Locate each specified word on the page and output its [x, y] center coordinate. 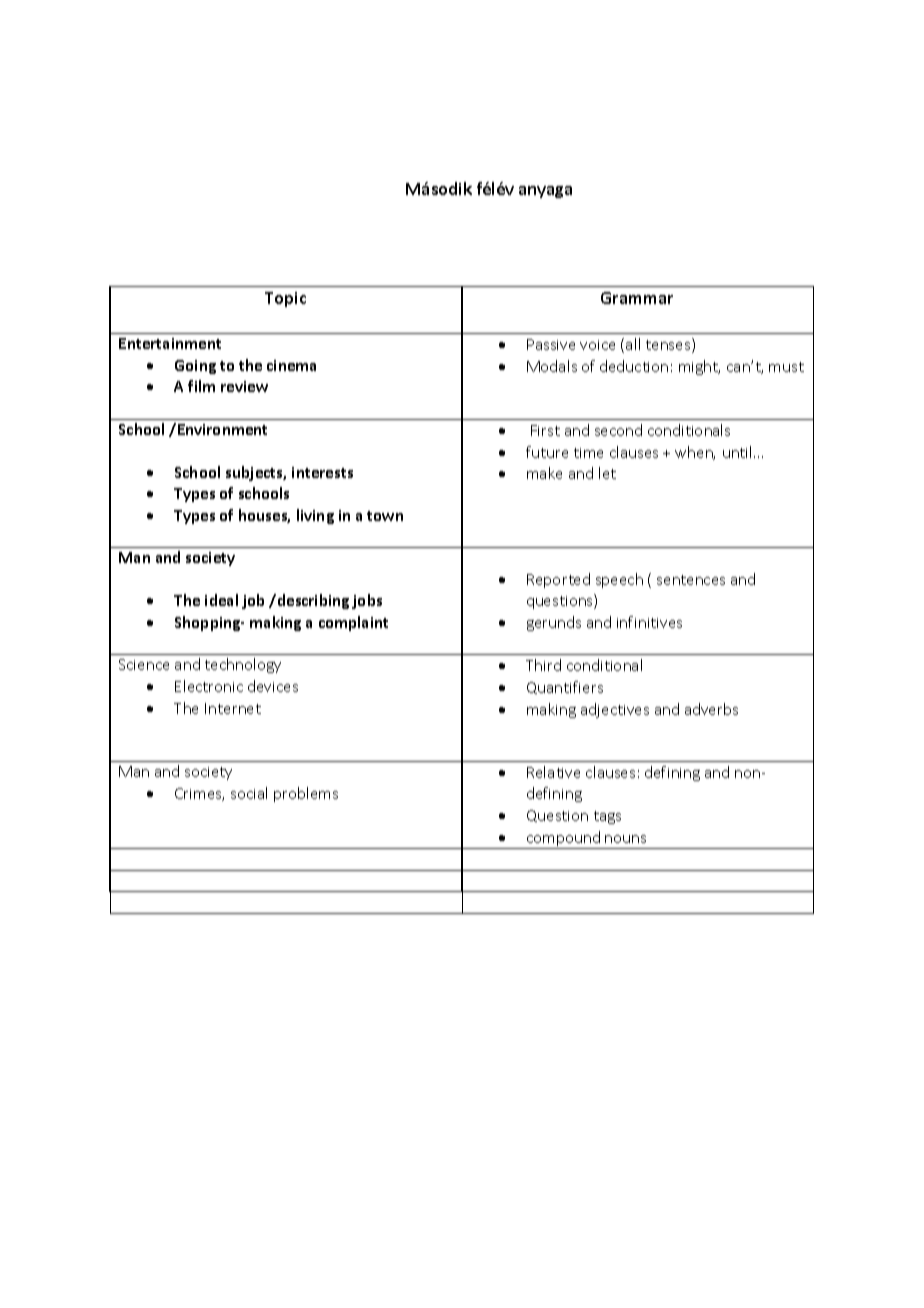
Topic [285, 299]
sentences [691, 580]
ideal [221, 600]
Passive [551, 344]
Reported [558, 580]
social [249, 793]
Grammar [637, 298]
